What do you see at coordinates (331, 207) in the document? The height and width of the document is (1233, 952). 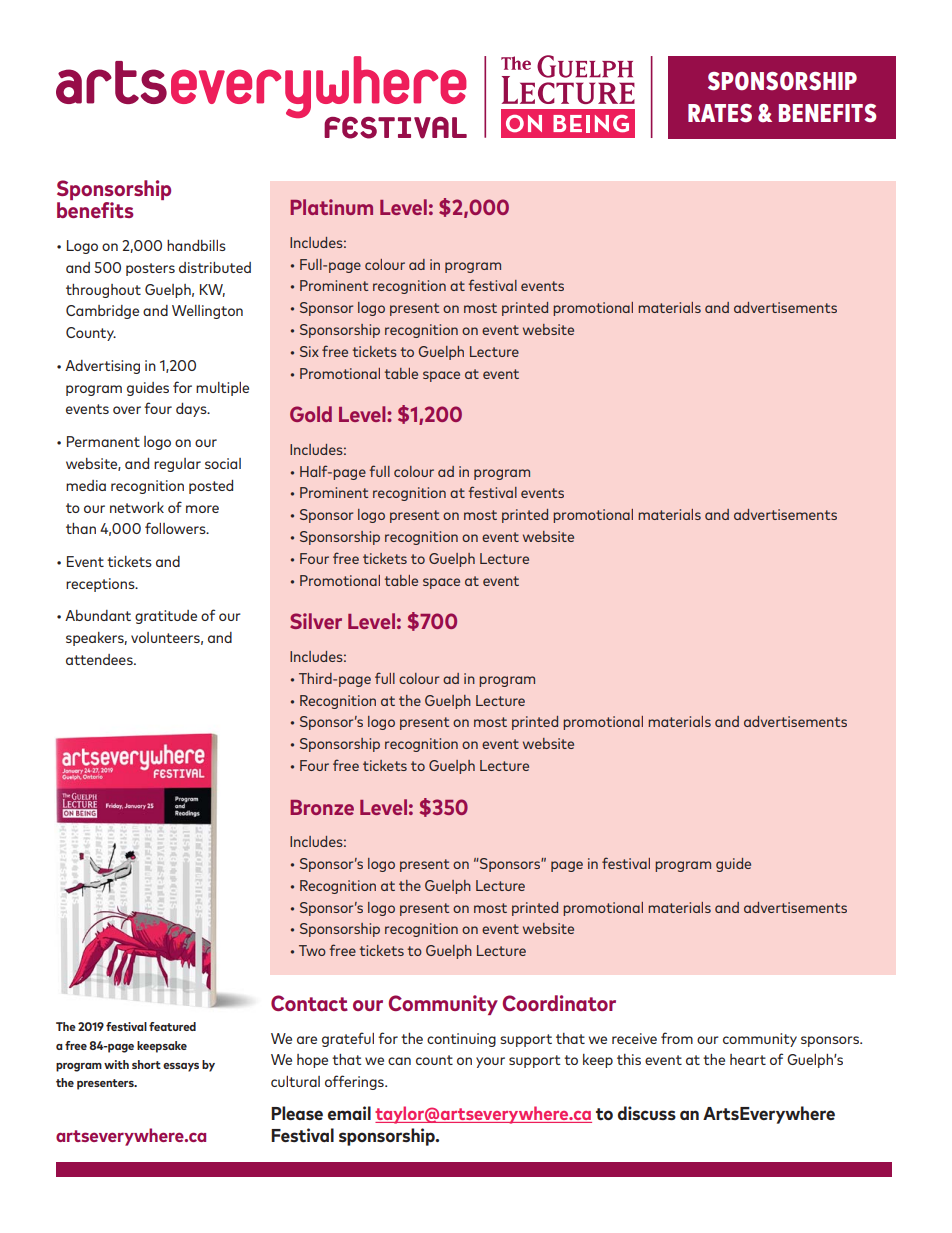 I see `Platinum` at bounding box center [331, 207].
